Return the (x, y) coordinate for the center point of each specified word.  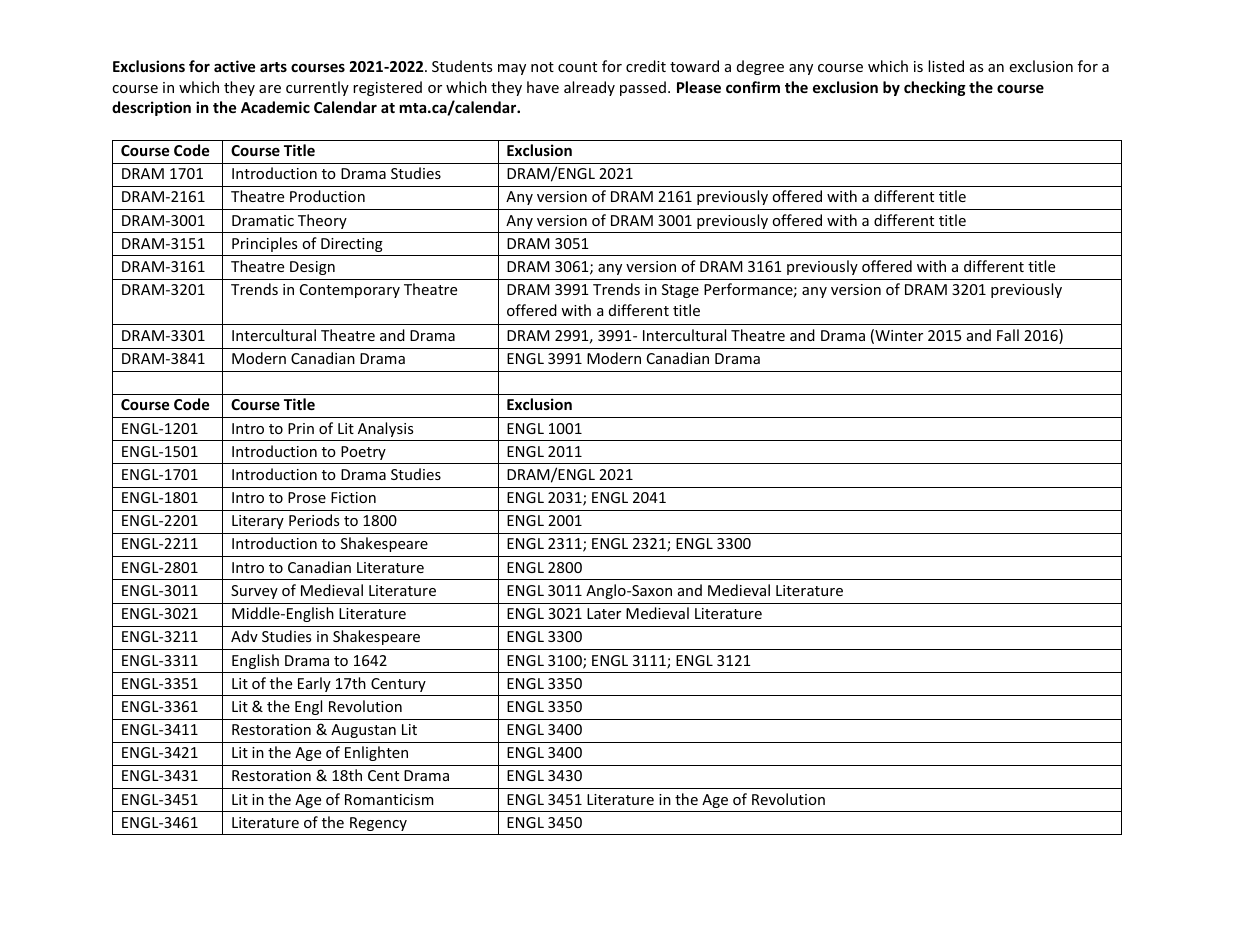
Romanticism (389, 799)
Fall (1008, 335)
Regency (378, 824)
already (589, 88)
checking (935, 88)
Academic (275, 107)
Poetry (363, 453)
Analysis (385, 429)
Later (604, 613)
